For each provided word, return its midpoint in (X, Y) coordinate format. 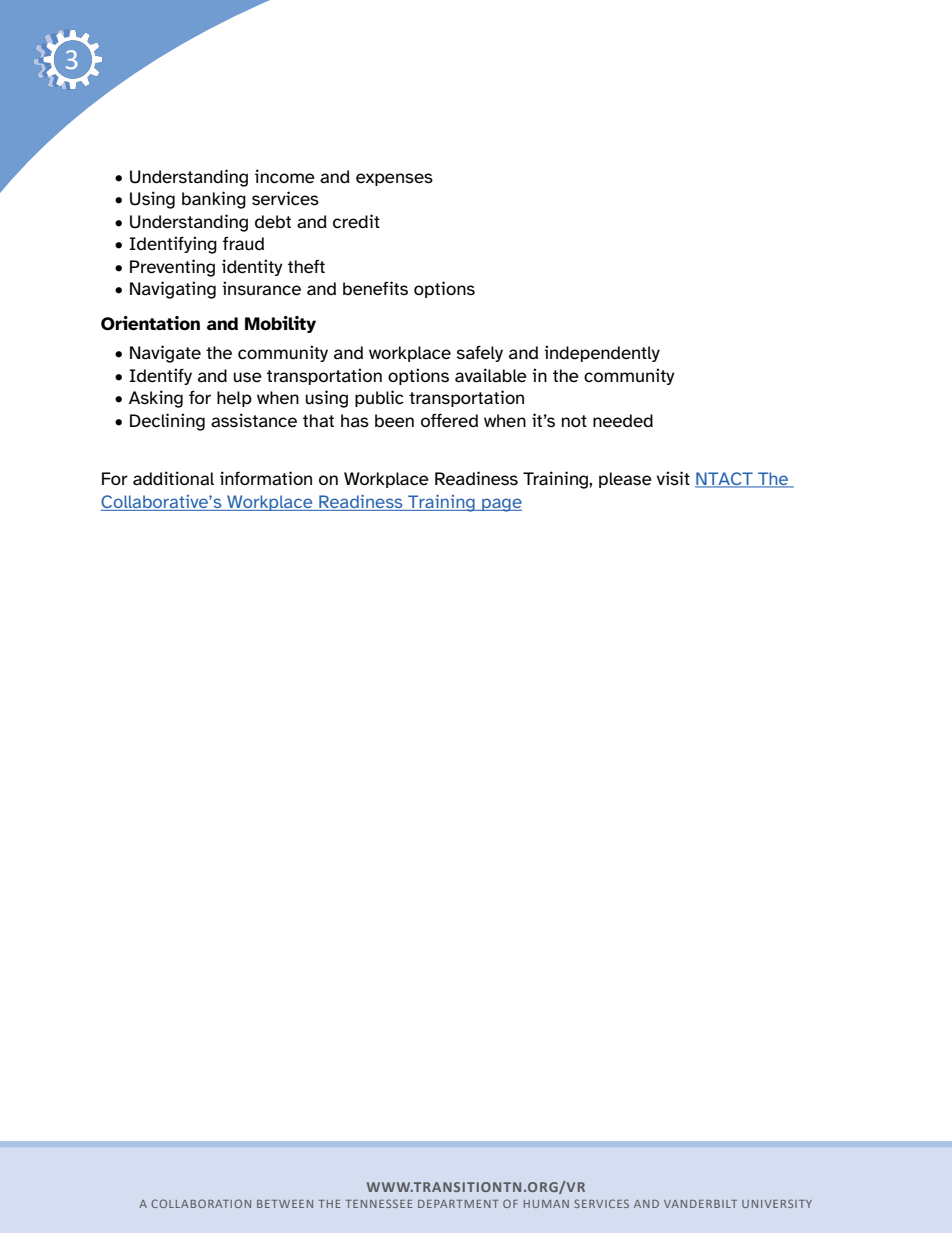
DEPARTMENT (458, 1204)
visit (673, 478)
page (501, 505)
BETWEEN (285, 1204)
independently (602, 353)
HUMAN (546, 1204)
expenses (394, 179)
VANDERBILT (700, 1204)
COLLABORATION (201, 1203)
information (266, 478)
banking (214, 200)
